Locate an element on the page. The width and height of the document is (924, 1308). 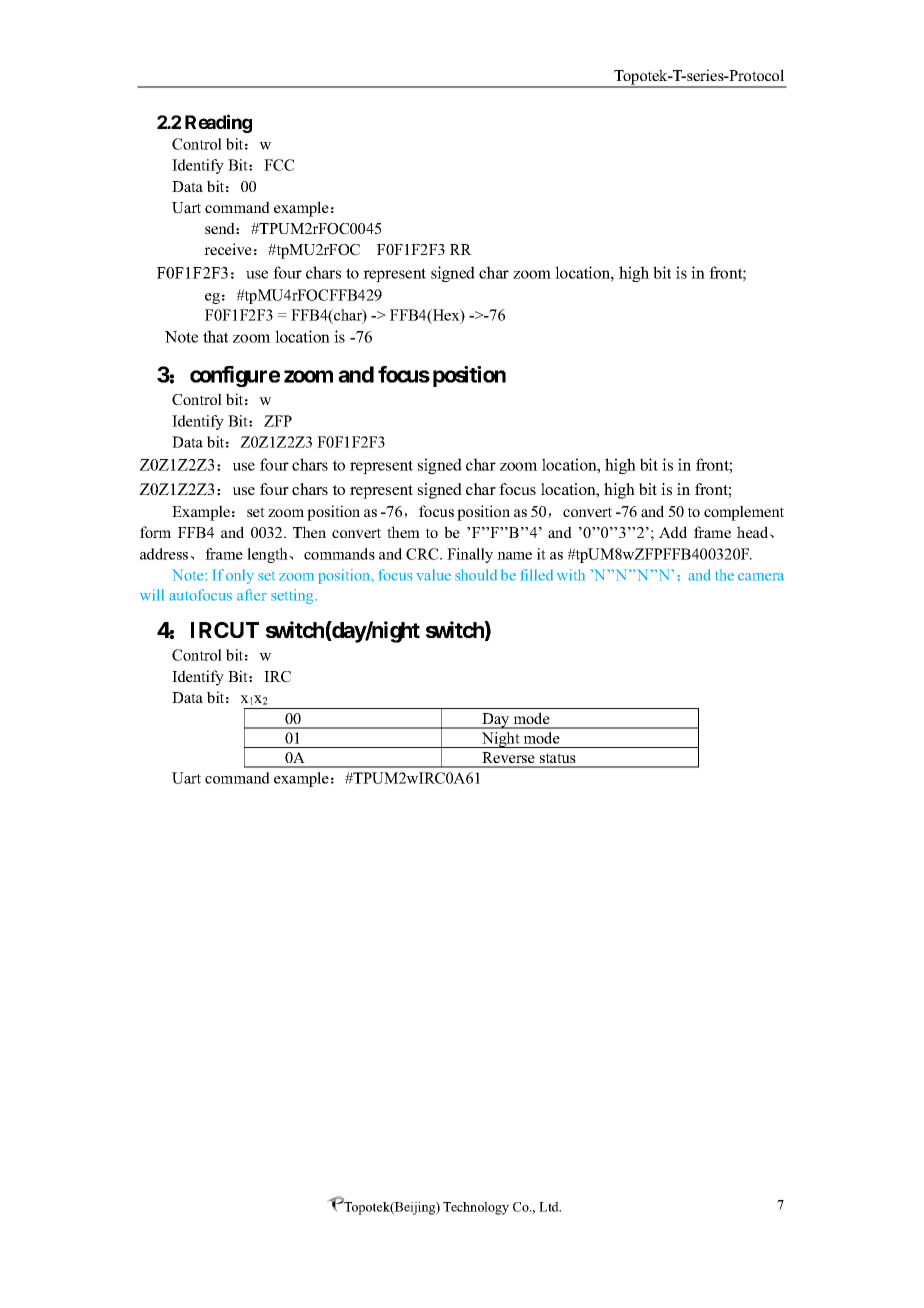
complement is located at coordinates (744, 513).
